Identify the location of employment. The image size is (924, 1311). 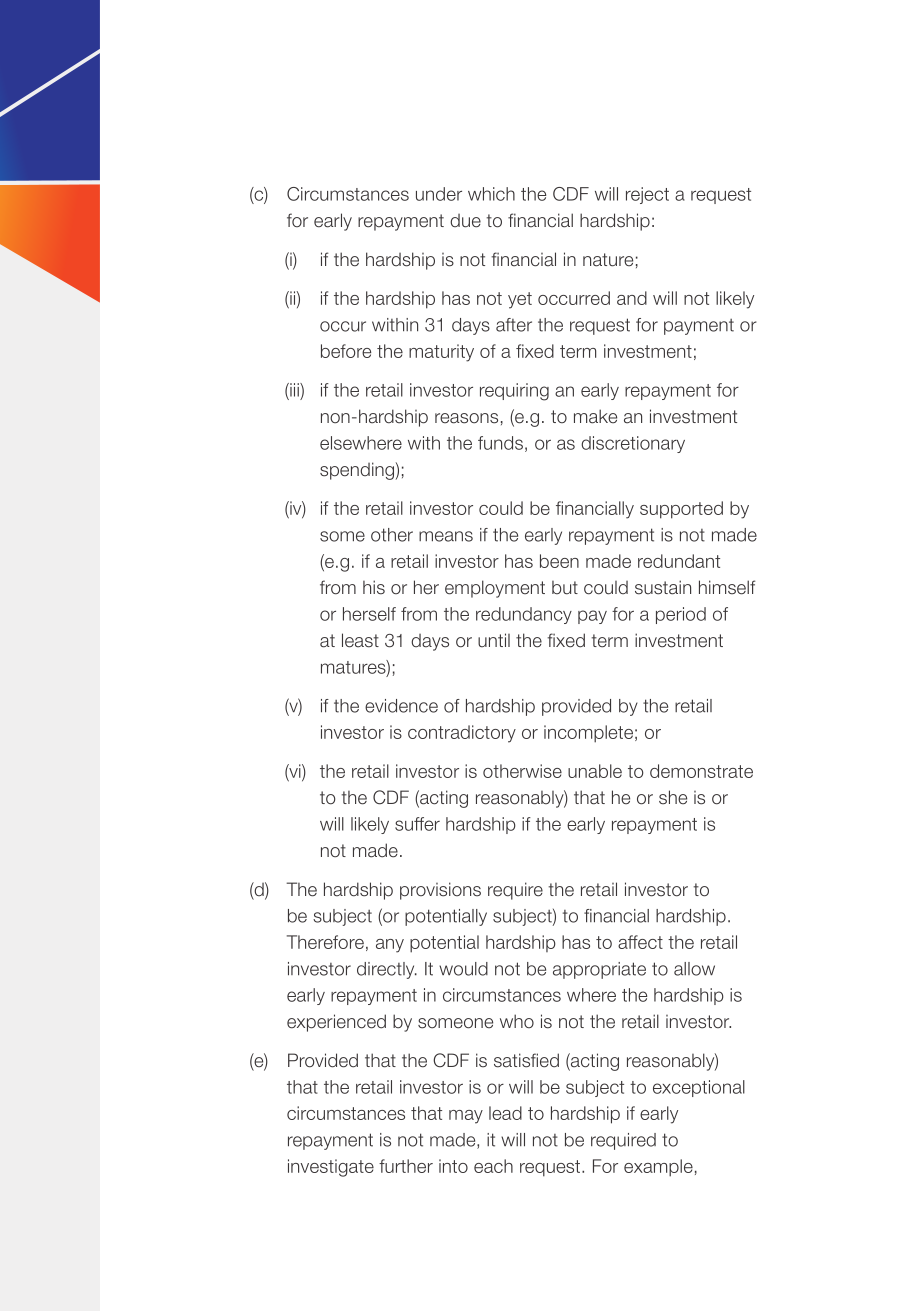
(495, 589).
